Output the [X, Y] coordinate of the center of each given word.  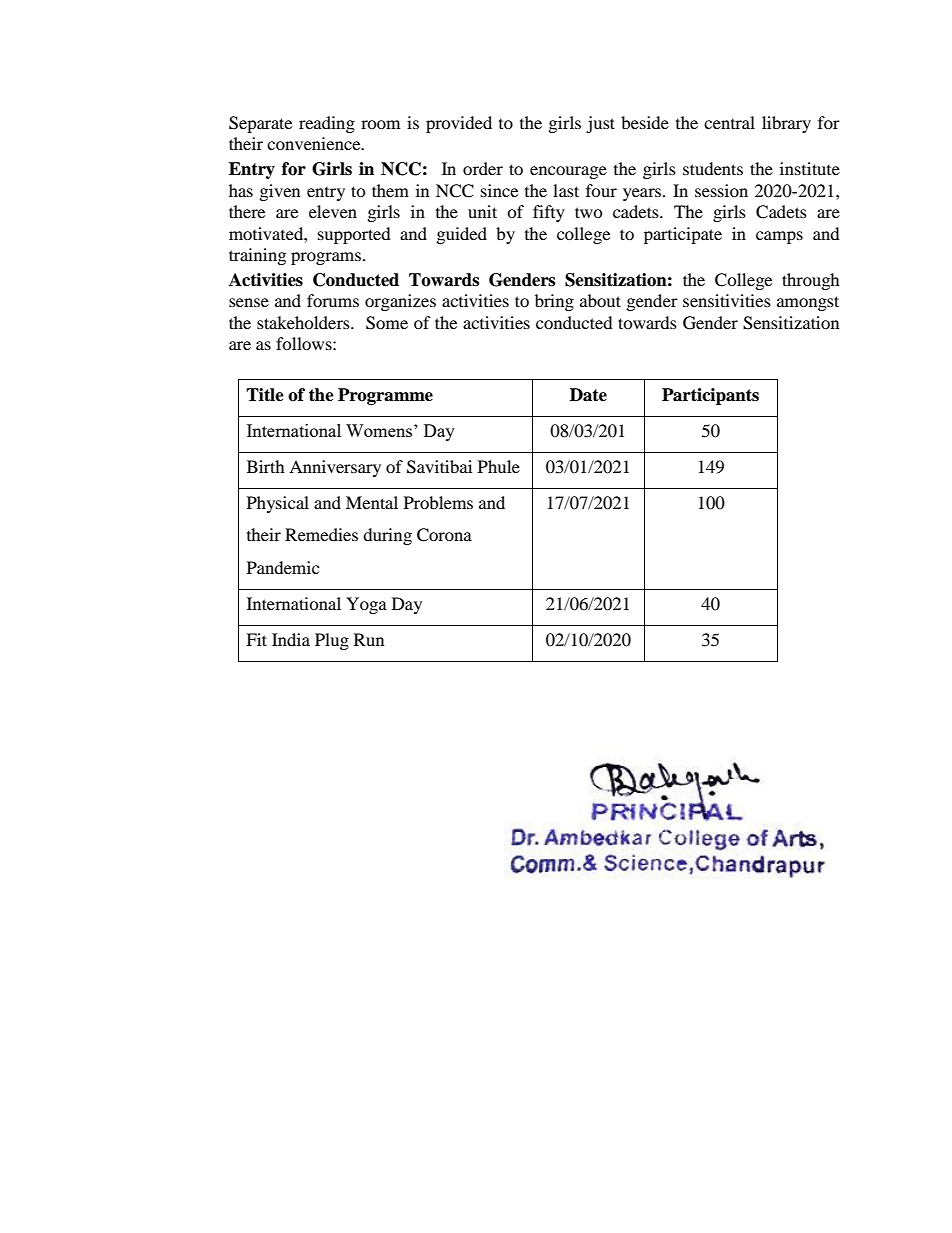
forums [333, 300]
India [291, 639]
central [729, 122]
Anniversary [335, 468]
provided [459, 124]
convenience [315, 143]
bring [554, 302]
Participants [710, 396]
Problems [438, 502]
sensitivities [727, 300]
